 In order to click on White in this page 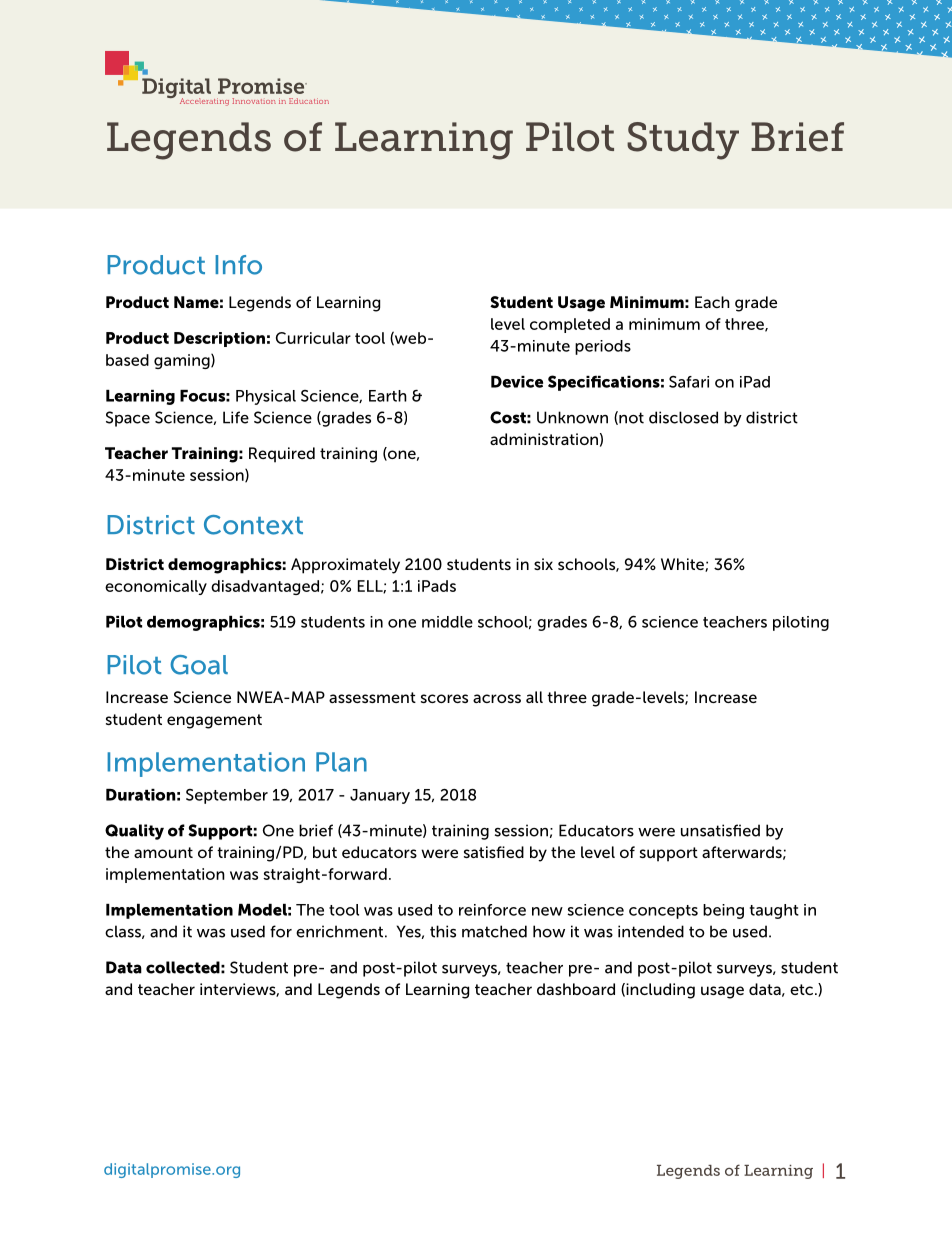, I will do `click(683, 565)`.
